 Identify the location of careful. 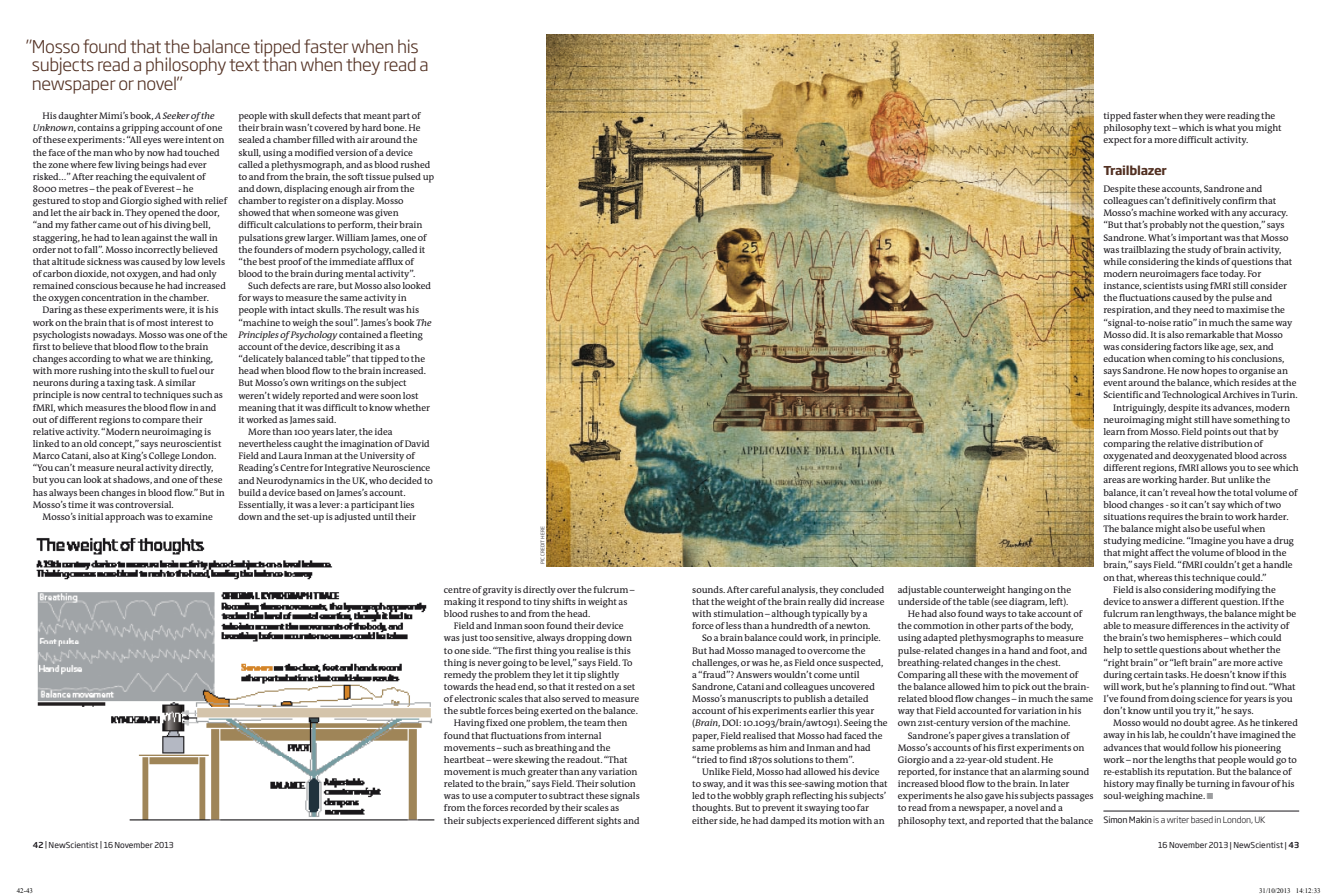
(765, 589).
